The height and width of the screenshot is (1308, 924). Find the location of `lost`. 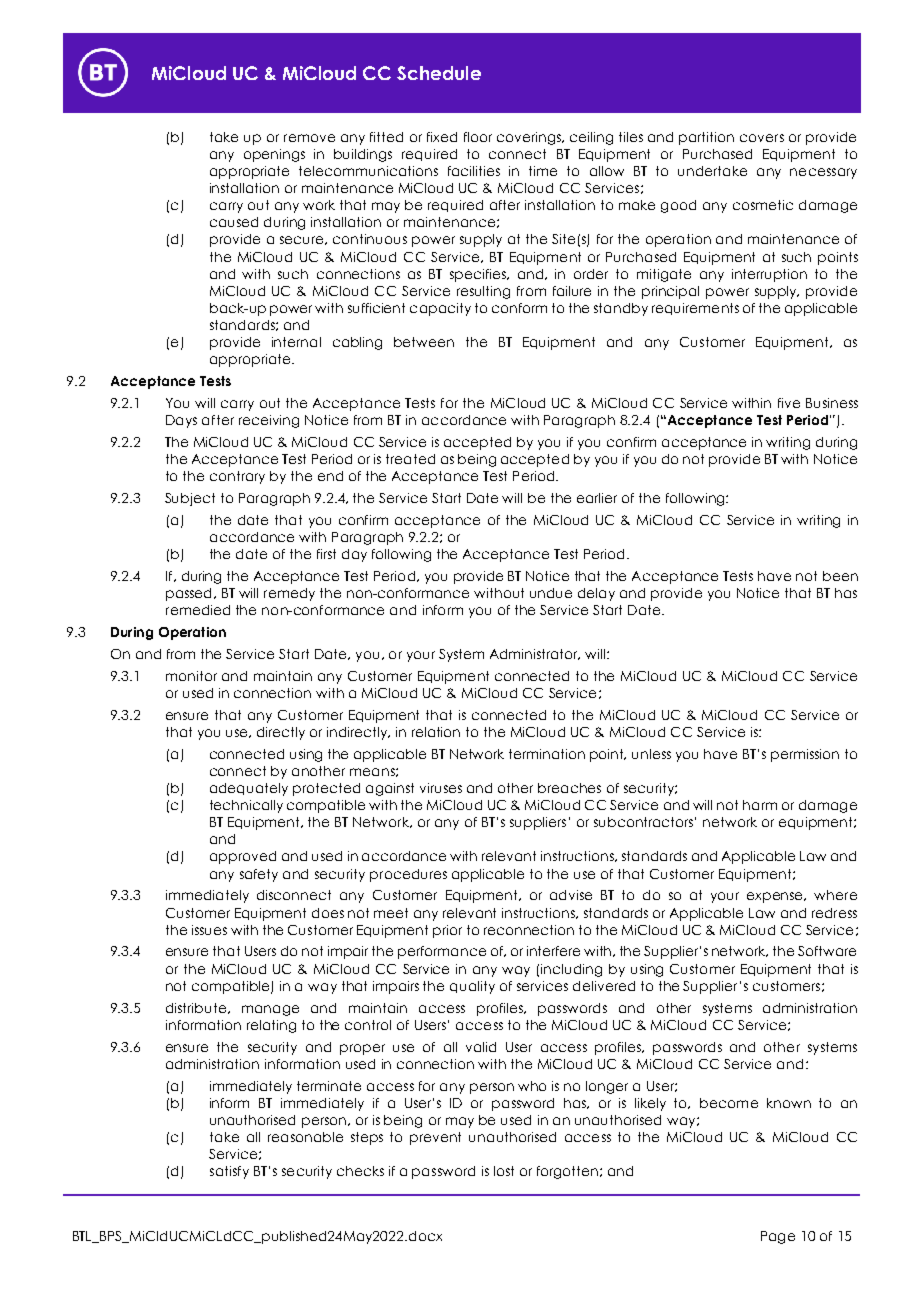

lost is located at coordinates (504, 1171).
